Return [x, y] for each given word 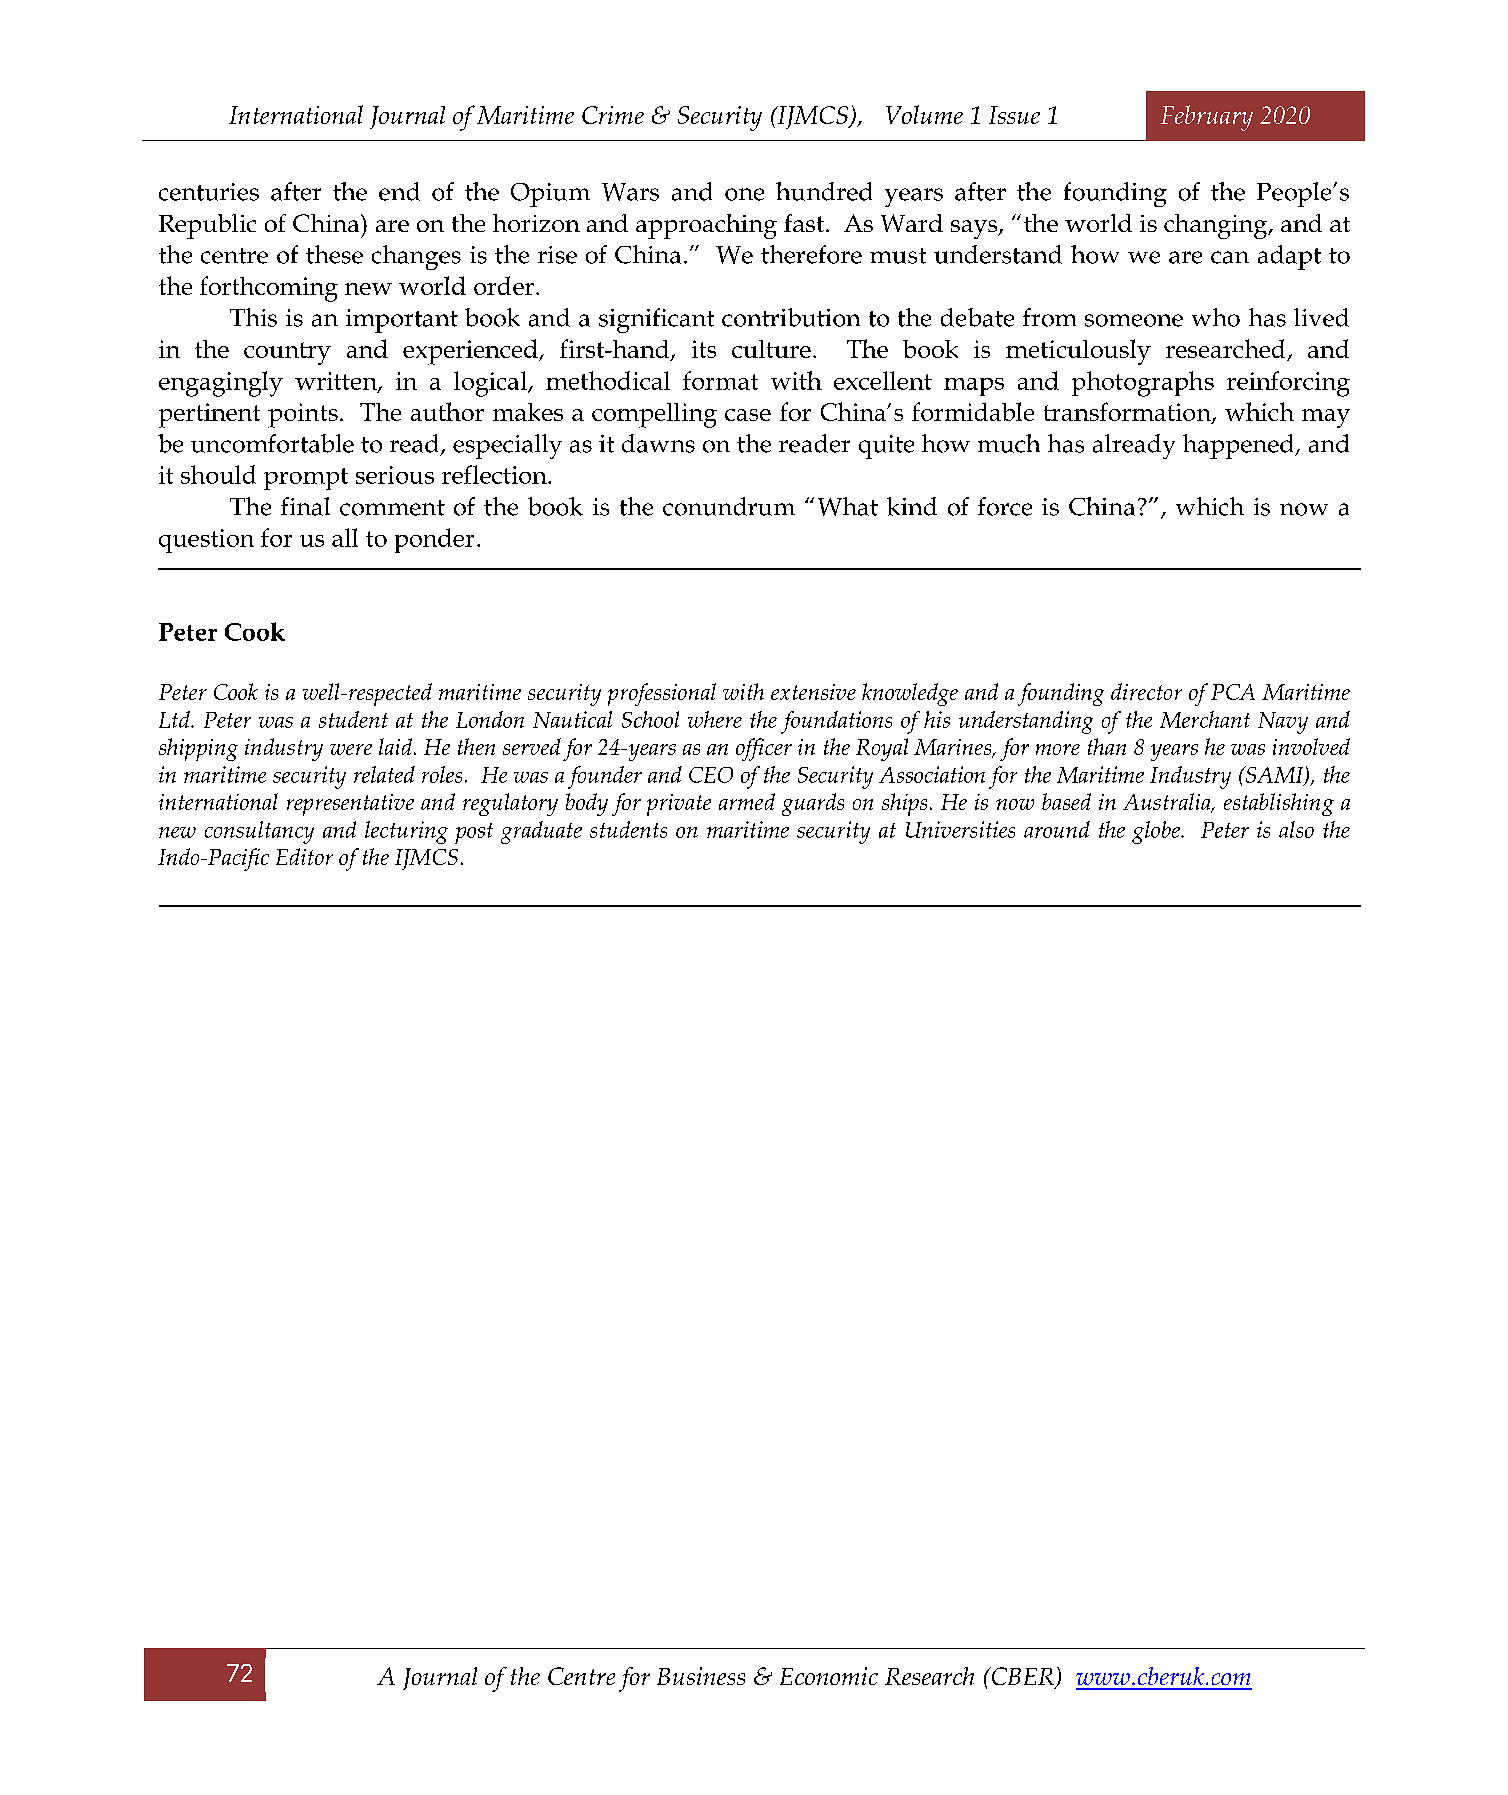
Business [701, 1676]
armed [747, 801]
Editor [304, 856]
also [1296, 829]
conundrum [729, 506]
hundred [824, 191]
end [399, 191]
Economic [829, 1676]
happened [1239, 446]
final [305, 506]
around [1057, 829]
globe [1157, 832]
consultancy [259, 832]
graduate [541, 832]
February [1207, 118]
